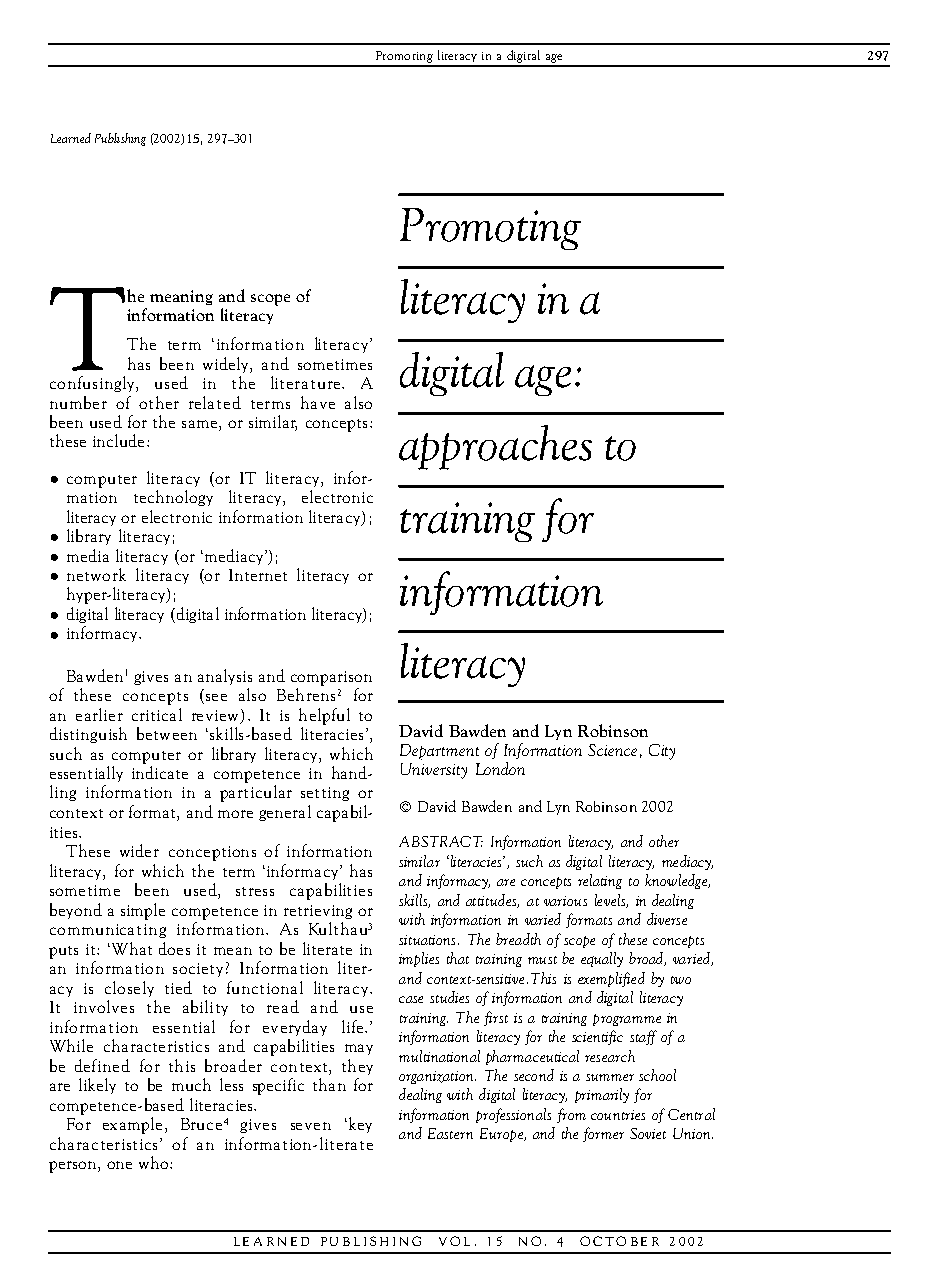  Describe the element at coordinates (325, 794) in the screenshot. I see `setting` at that location.
